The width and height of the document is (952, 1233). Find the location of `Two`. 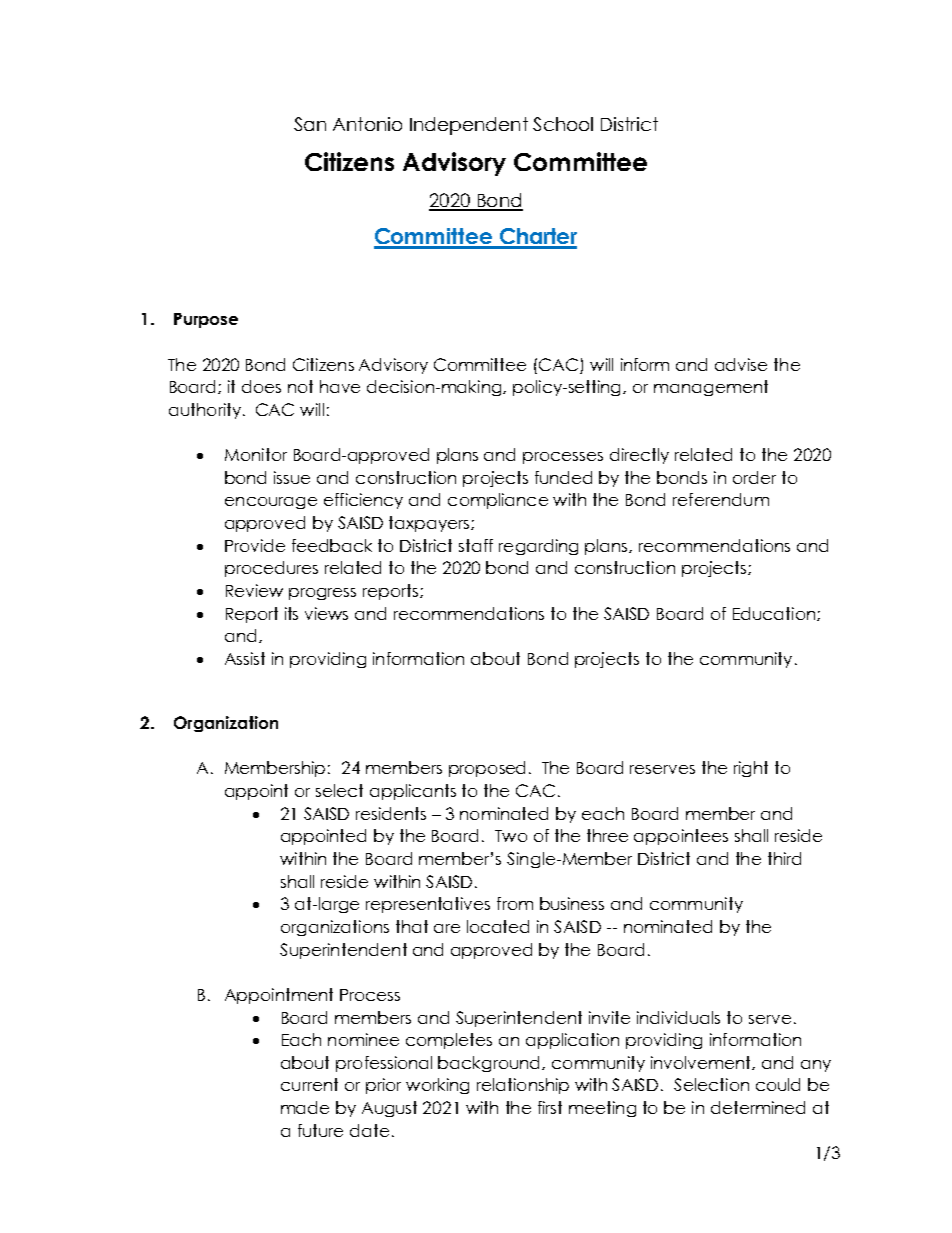

Two is located at coordinates (511, 836).
